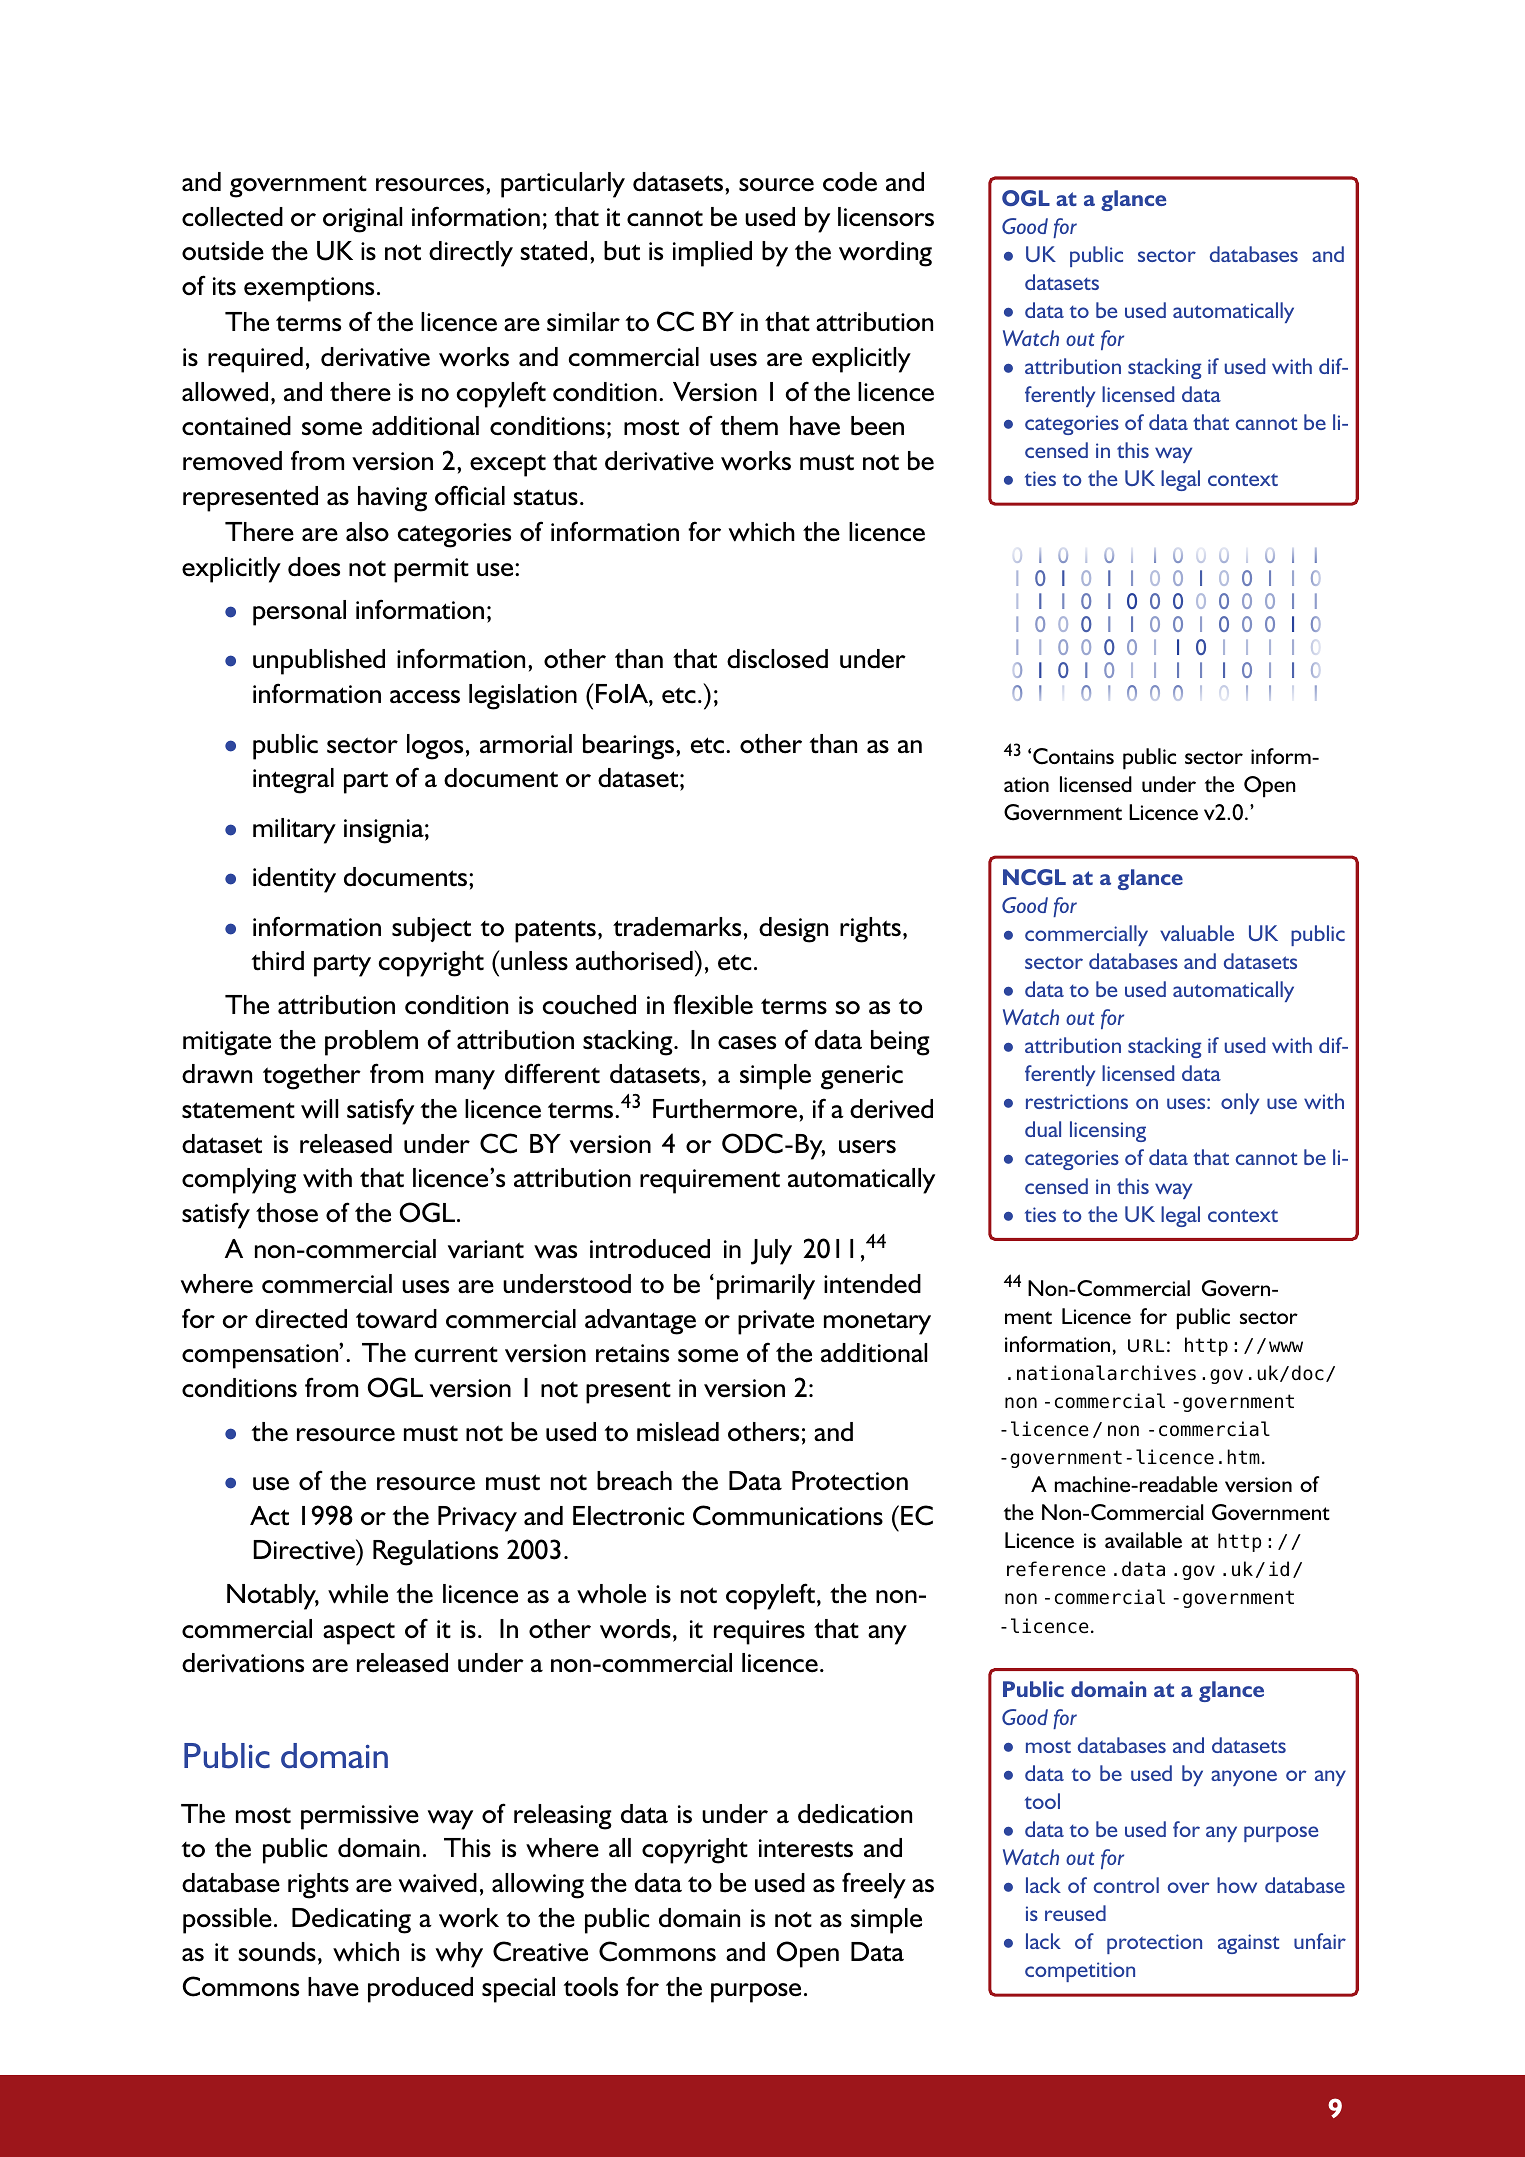  What do you see at coordinates (793, 930) in the screenshot?
I see `design` at bounding box center [793, 930].
